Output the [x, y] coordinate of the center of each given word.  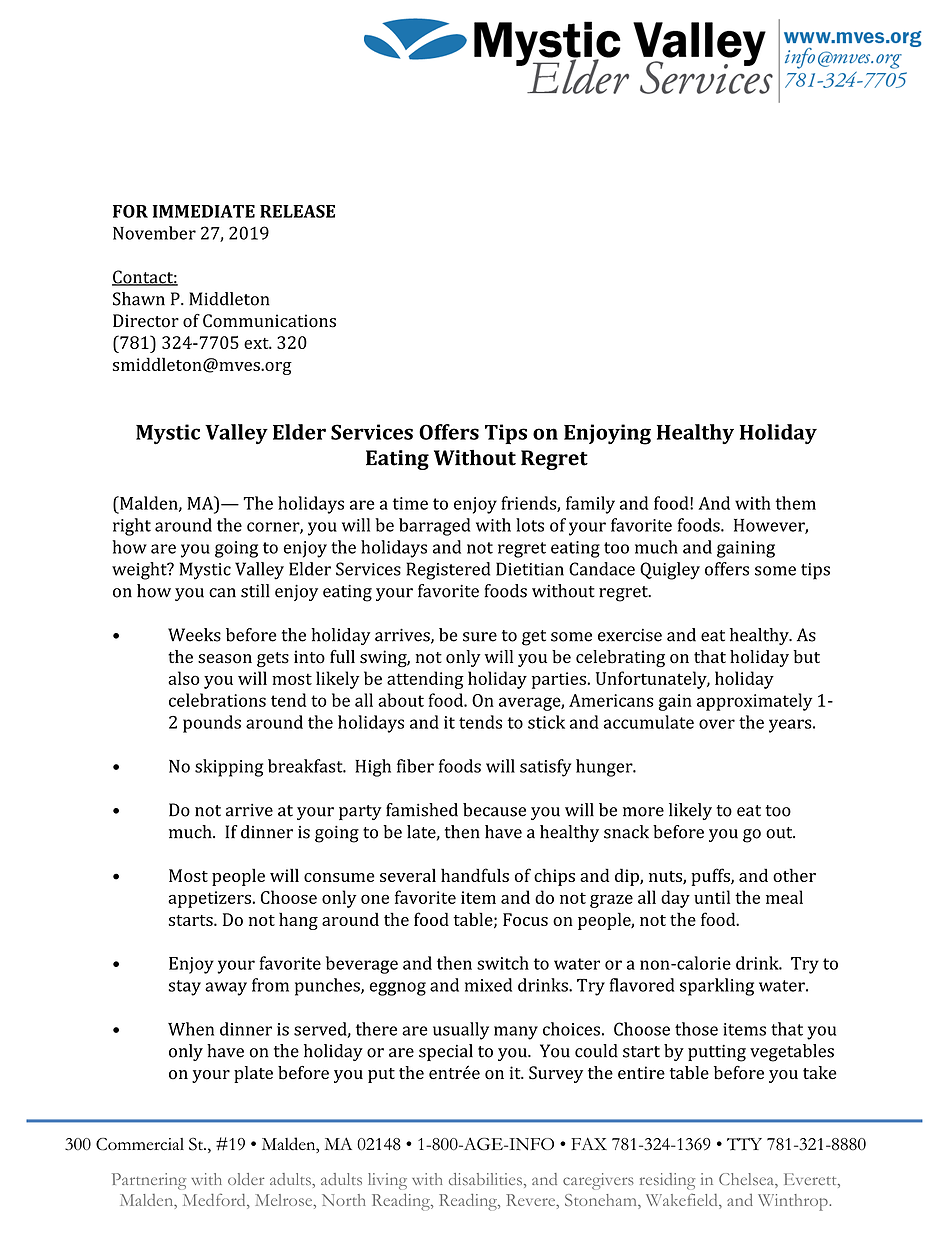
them [795, 503]
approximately [754, 702]
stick [546, 722]
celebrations [217, 700]
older [246, 1179]
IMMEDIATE [204, 211]
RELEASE [297, 211]
